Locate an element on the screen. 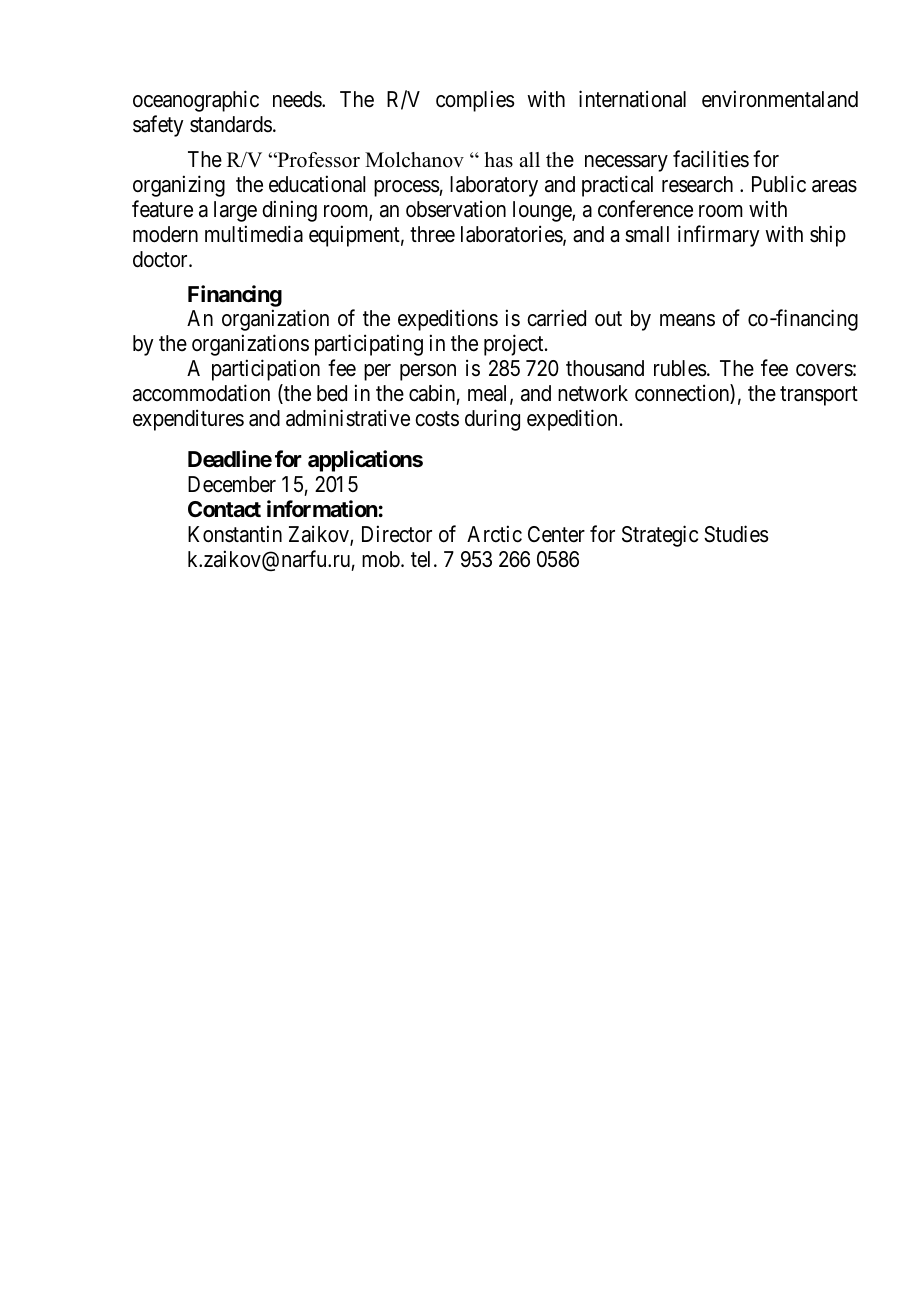 The image size is (924, 1308). Arctic is located at coordinates (494, 534).
